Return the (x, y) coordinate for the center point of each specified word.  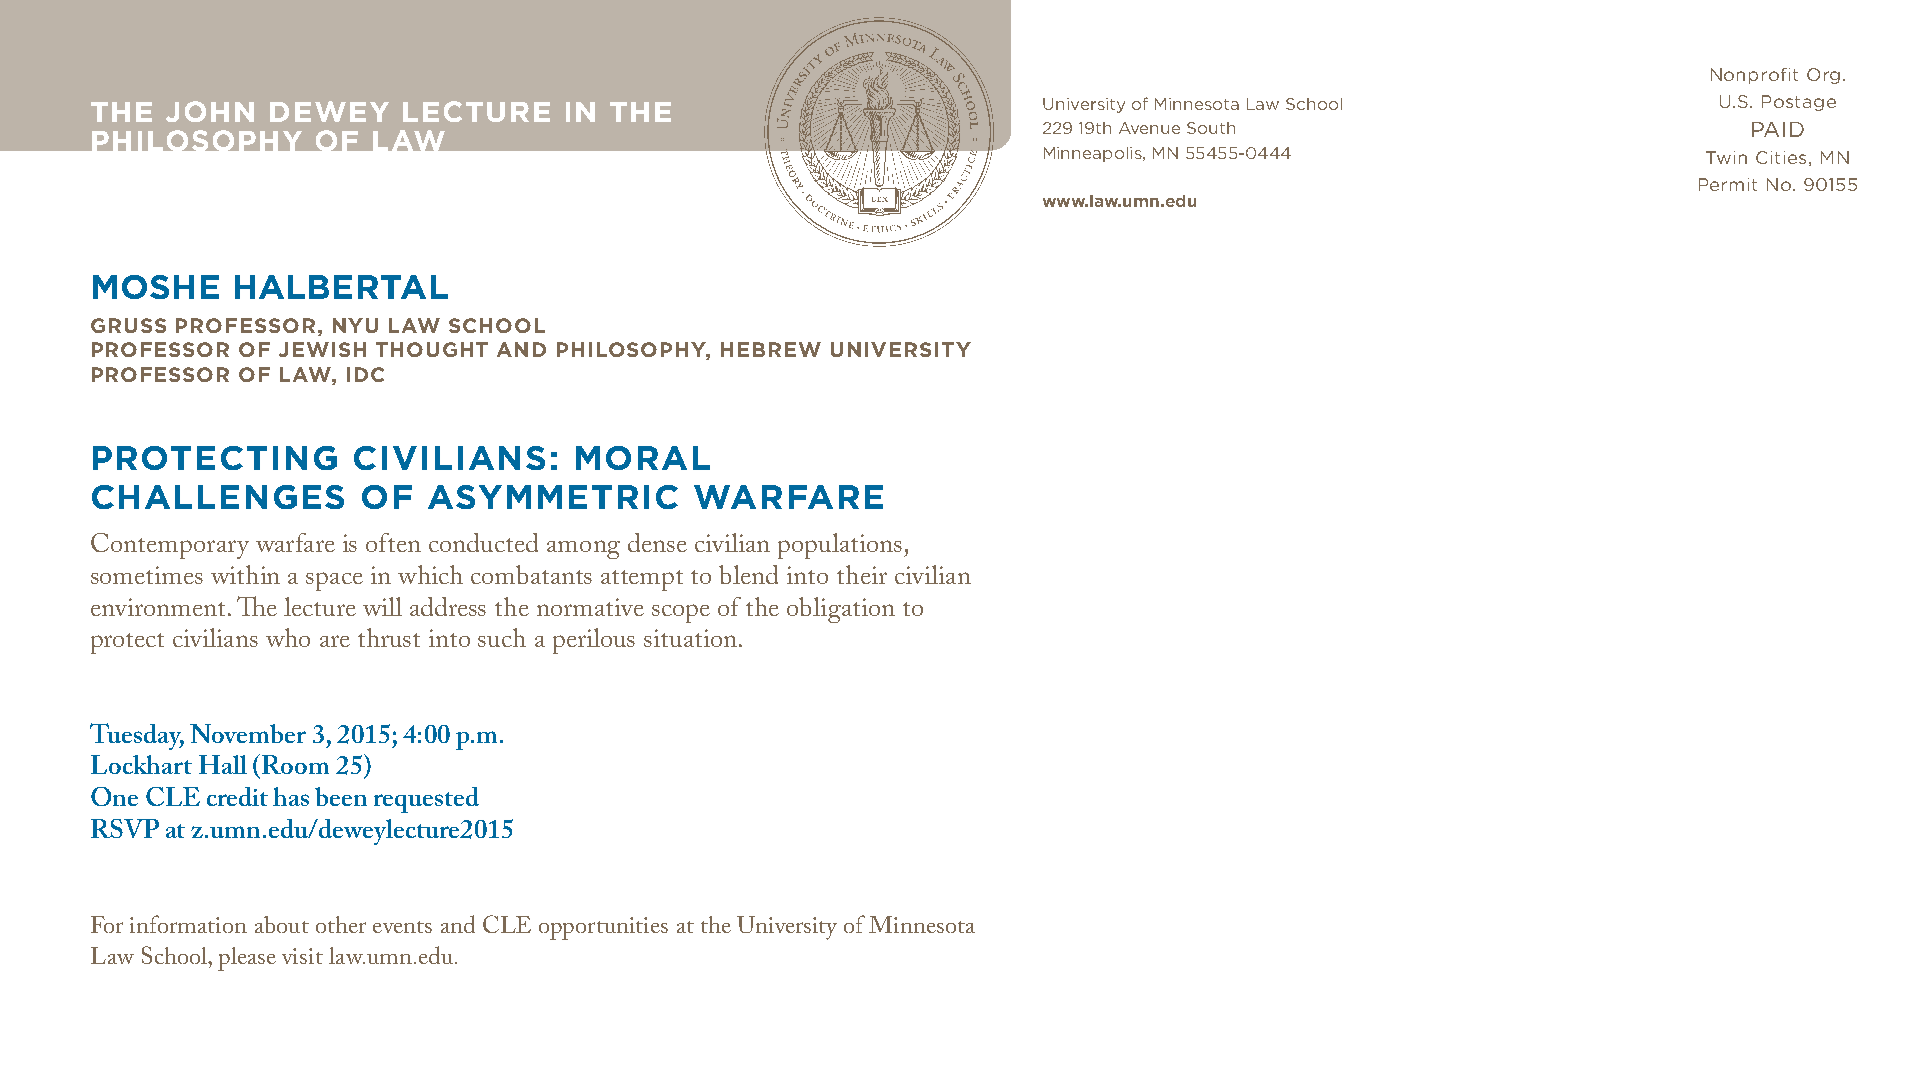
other (341, 924)
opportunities (603, 928)
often (393, 542)
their (862, 574)
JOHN (210, 111)
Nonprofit (1754, 76)
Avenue (1149, 128)
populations (840, 546)
